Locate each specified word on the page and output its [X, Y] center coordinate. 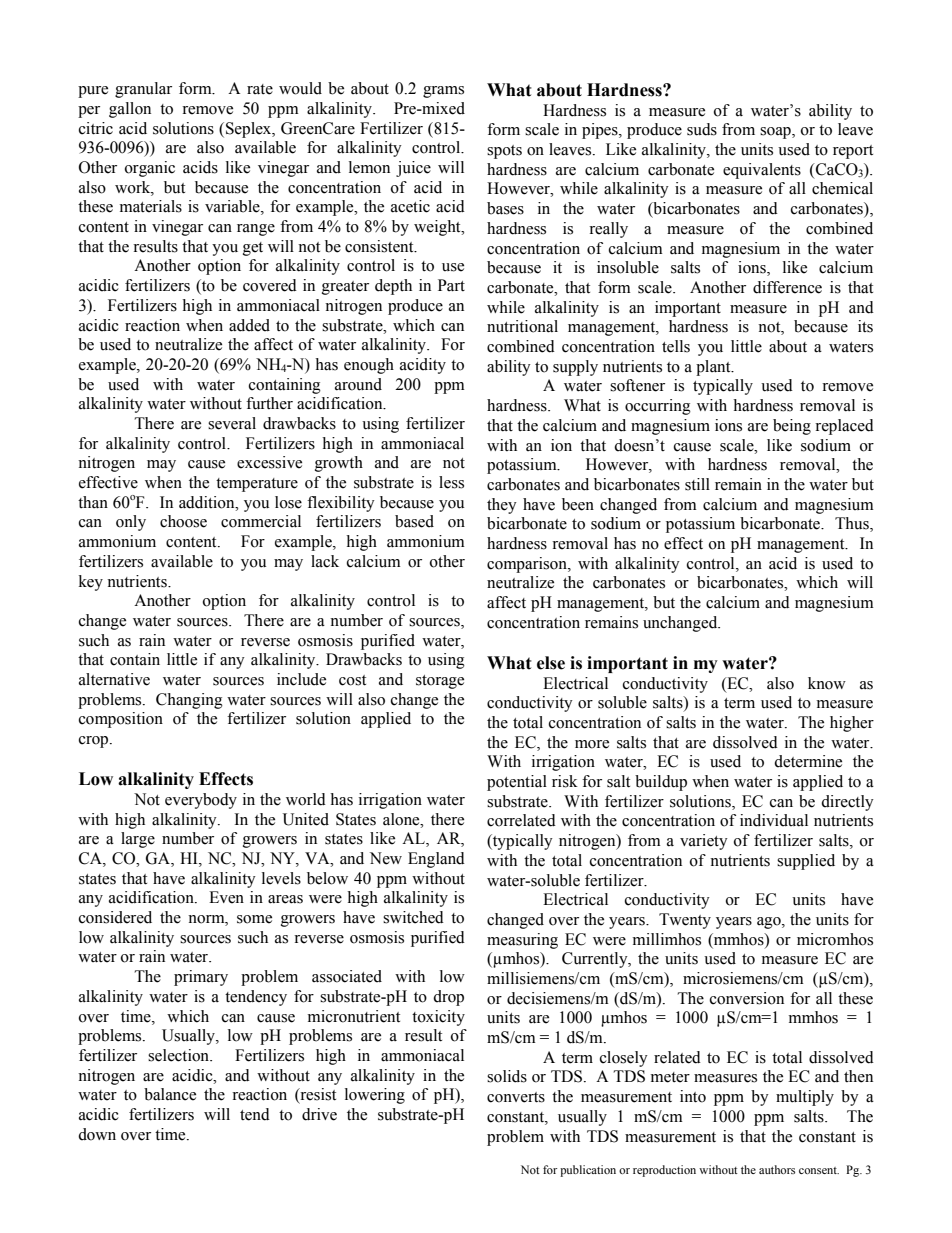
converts [516, 1097]
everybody [201, 801]
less [451, 482]
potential [517, 783]
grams [443, 92]
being [792, 427]
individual [774, 820]
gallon [130, 110]
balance [170, 1094]
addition [208, 502]
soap [776, 133]
